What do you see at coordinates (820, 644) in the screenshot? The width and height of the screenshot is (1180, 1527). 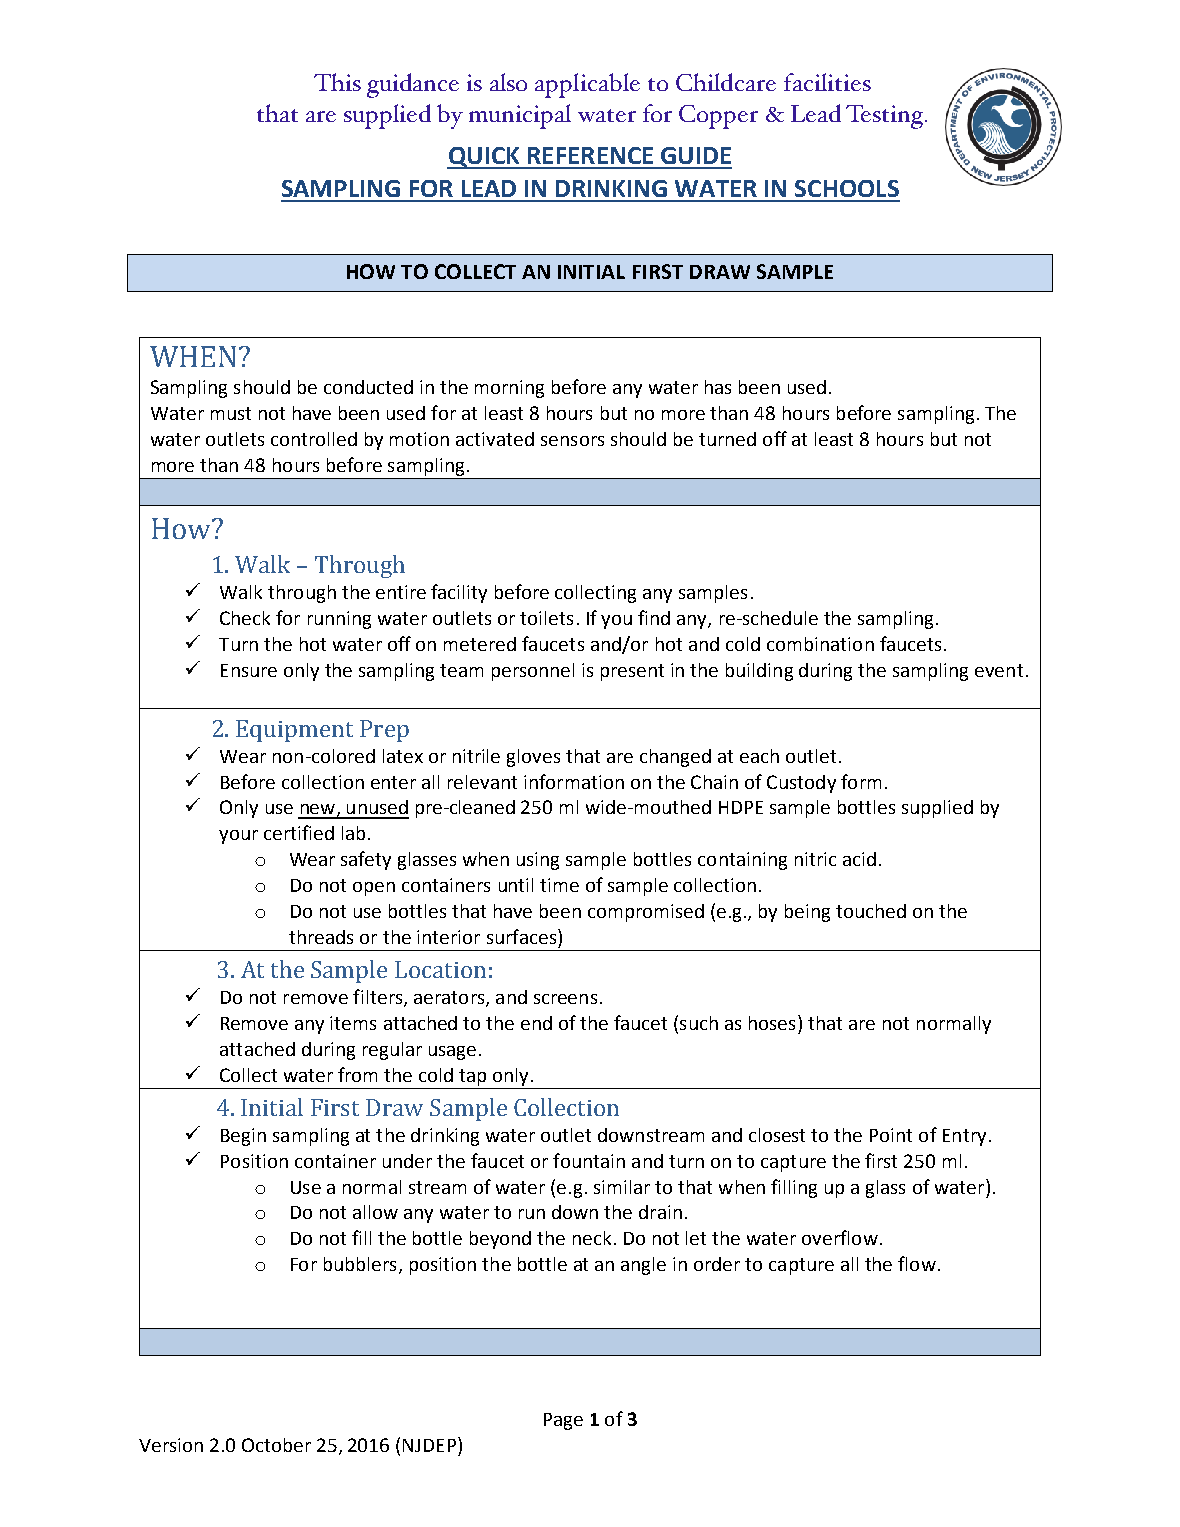 I see `combination` at bounding box center [820, 644].
